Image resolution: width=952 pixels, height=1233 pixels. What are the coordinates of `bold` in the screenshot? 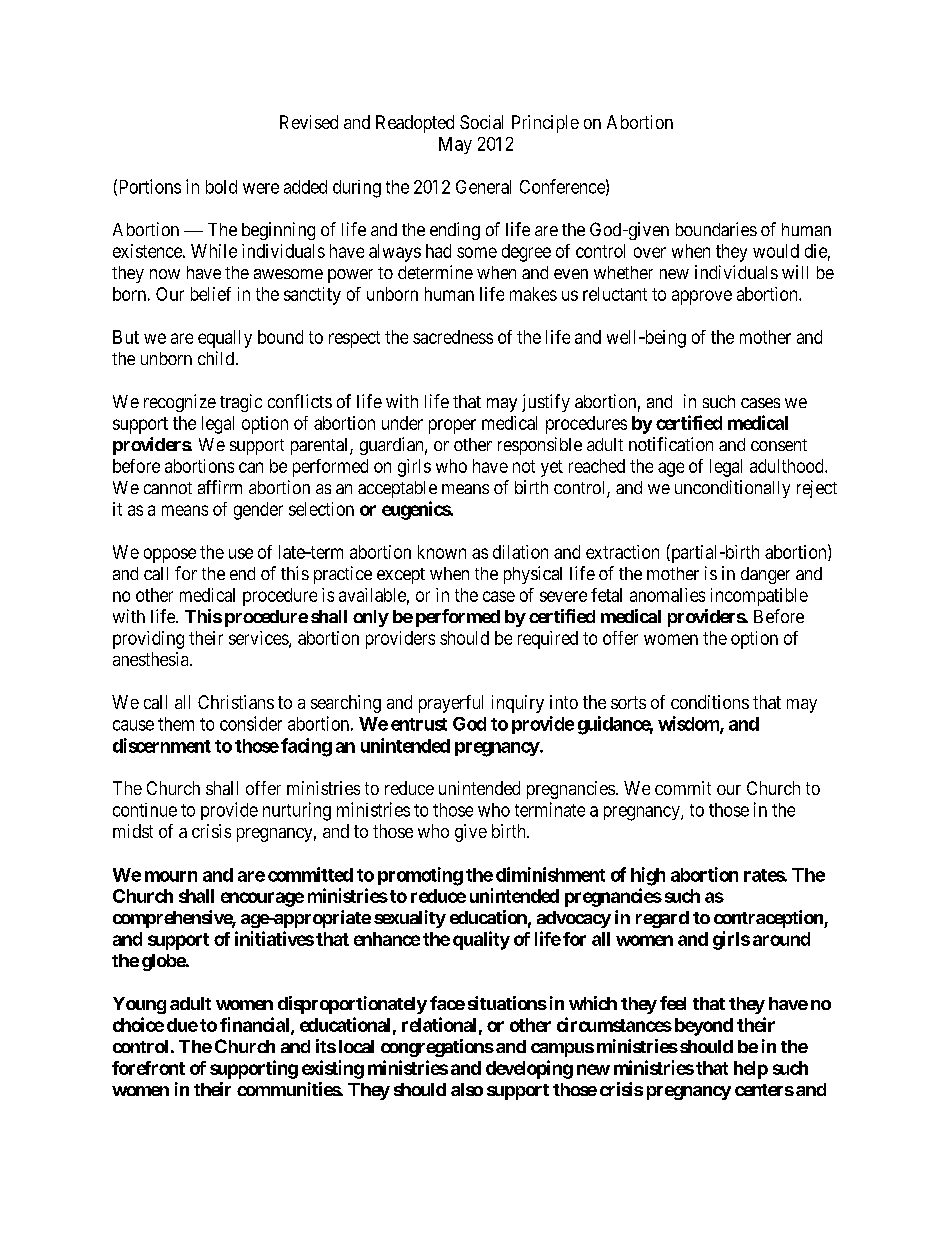 It's located at (221, 187).
